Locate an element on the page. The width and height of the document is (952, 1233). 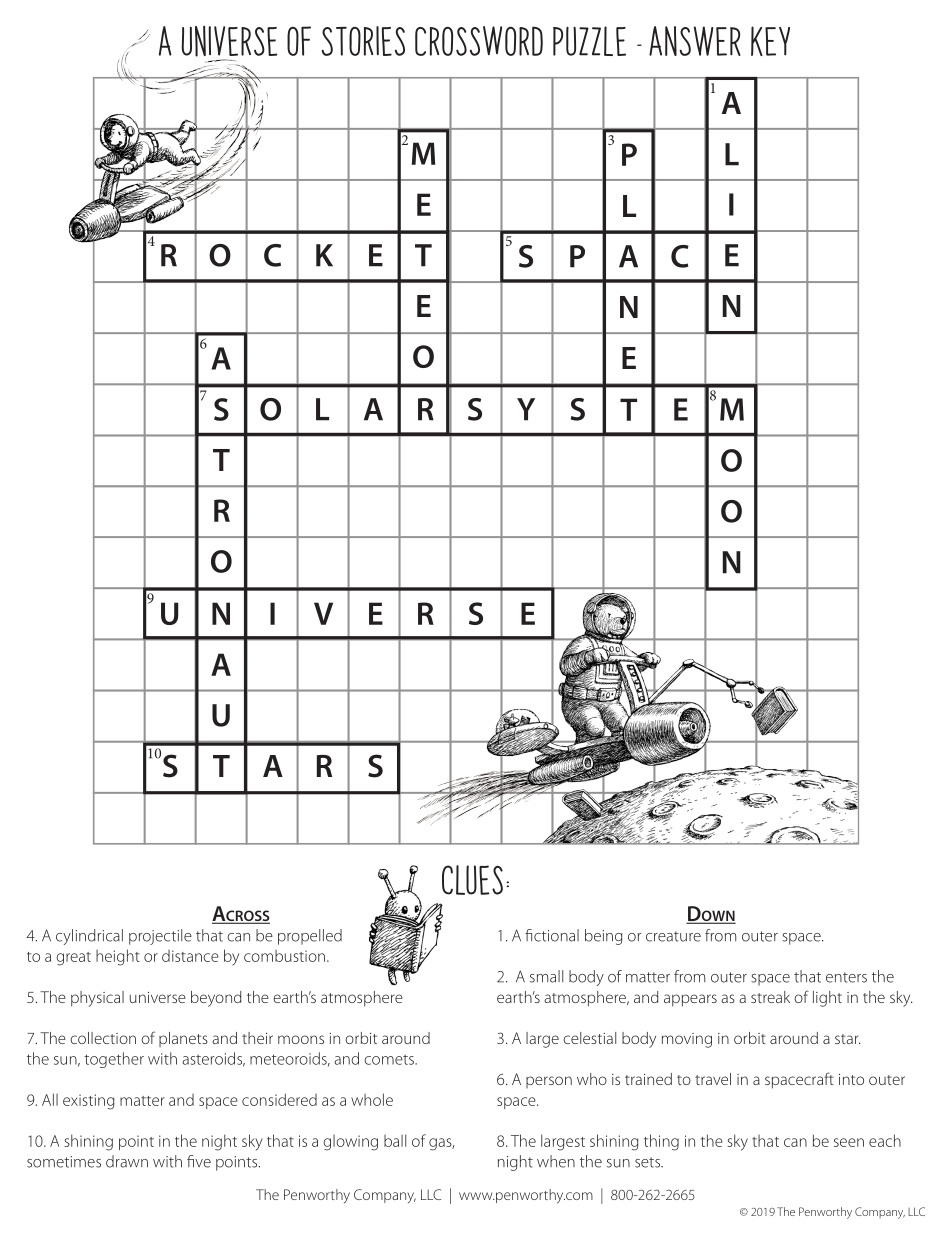
Stories is located at coordinates (363, 41).
